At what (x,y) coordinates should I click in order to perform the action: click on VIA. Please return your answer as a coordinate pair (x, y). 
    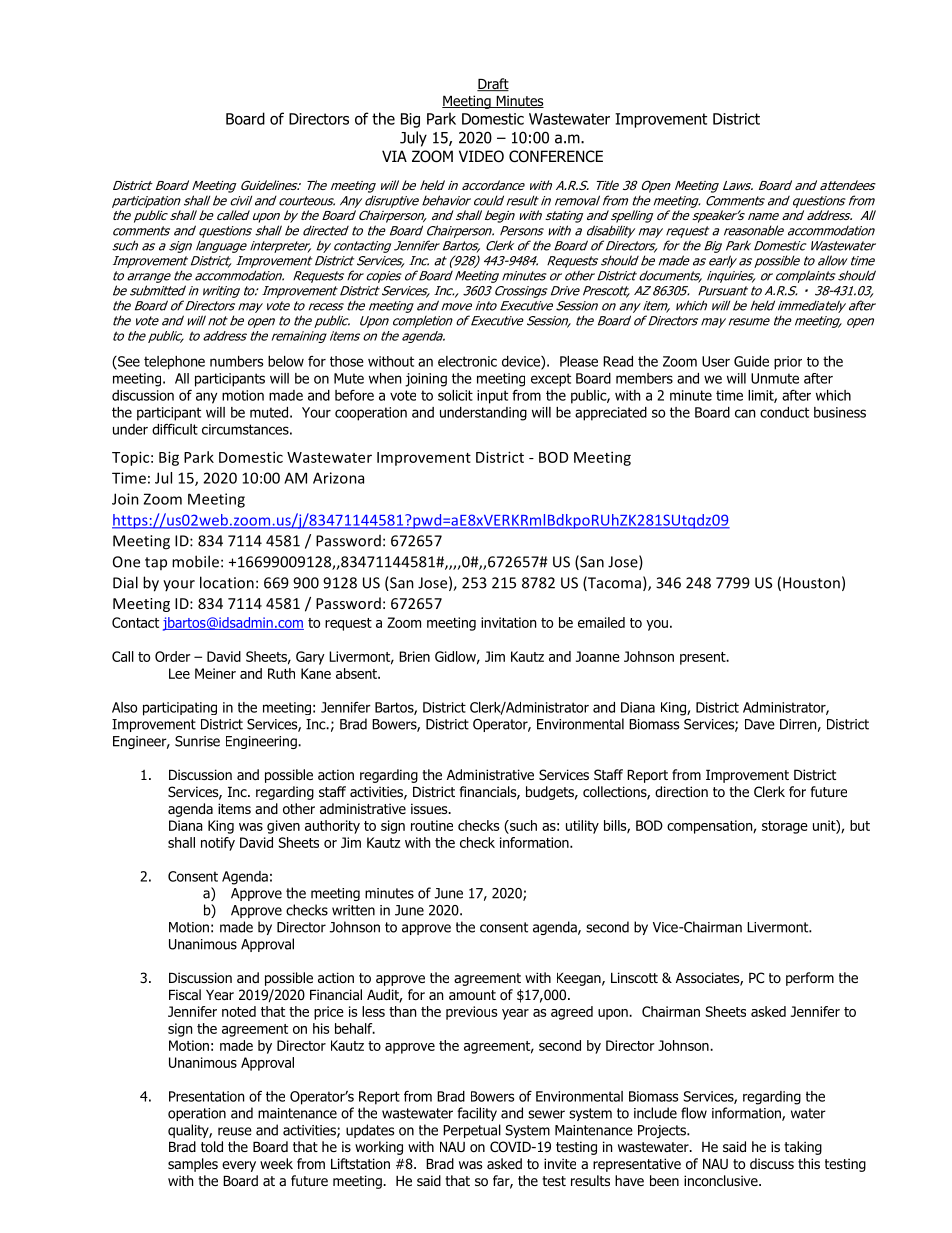
    Looking at the image, I should click on (394, 156).
